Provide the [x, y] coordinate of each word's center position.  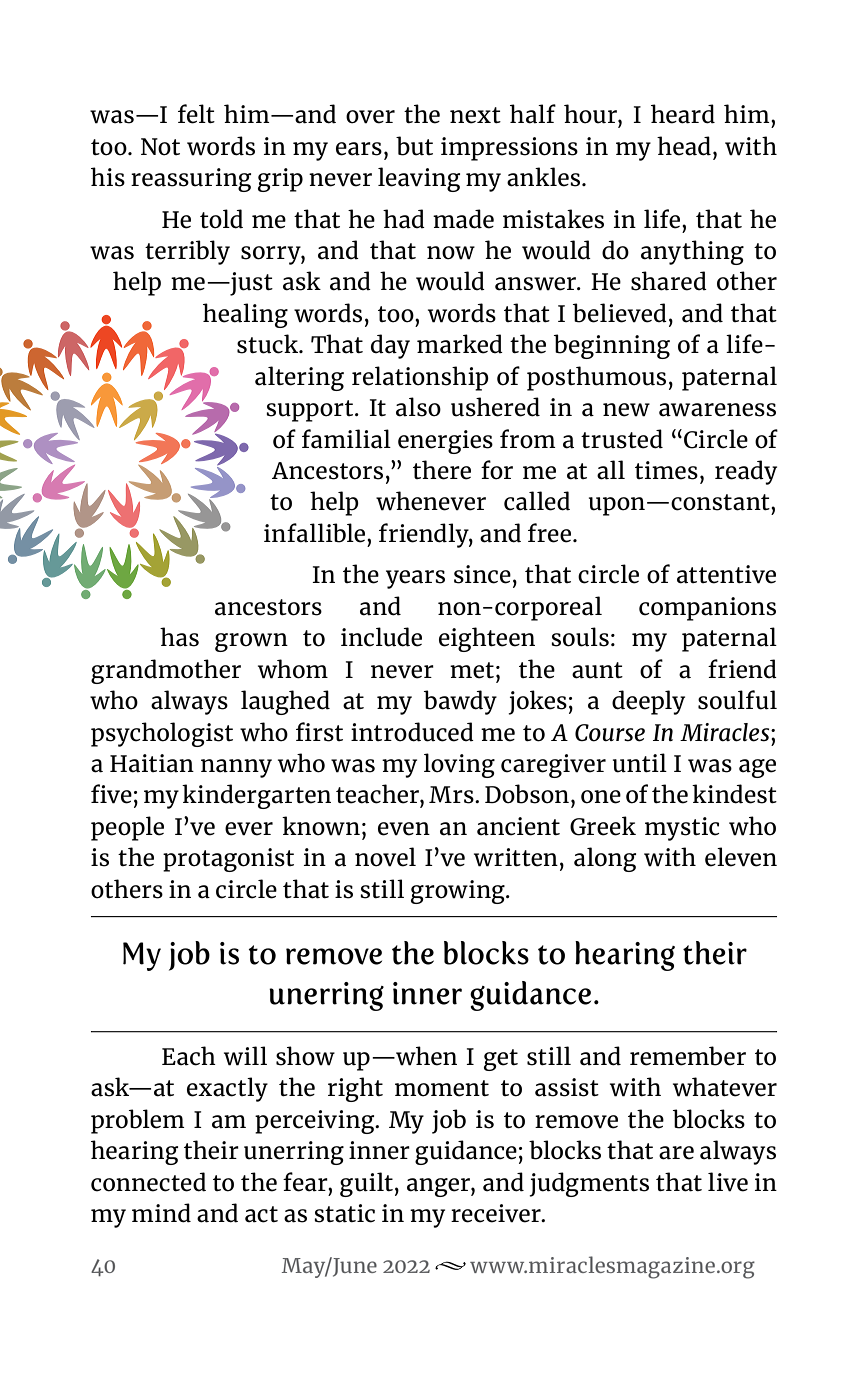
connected [148, 1182]
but [414, 146]
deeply [648, 702]
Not [160, 147]
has [179, 637]
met [472, 670]
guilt [366, 1184]
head [684, 146]
